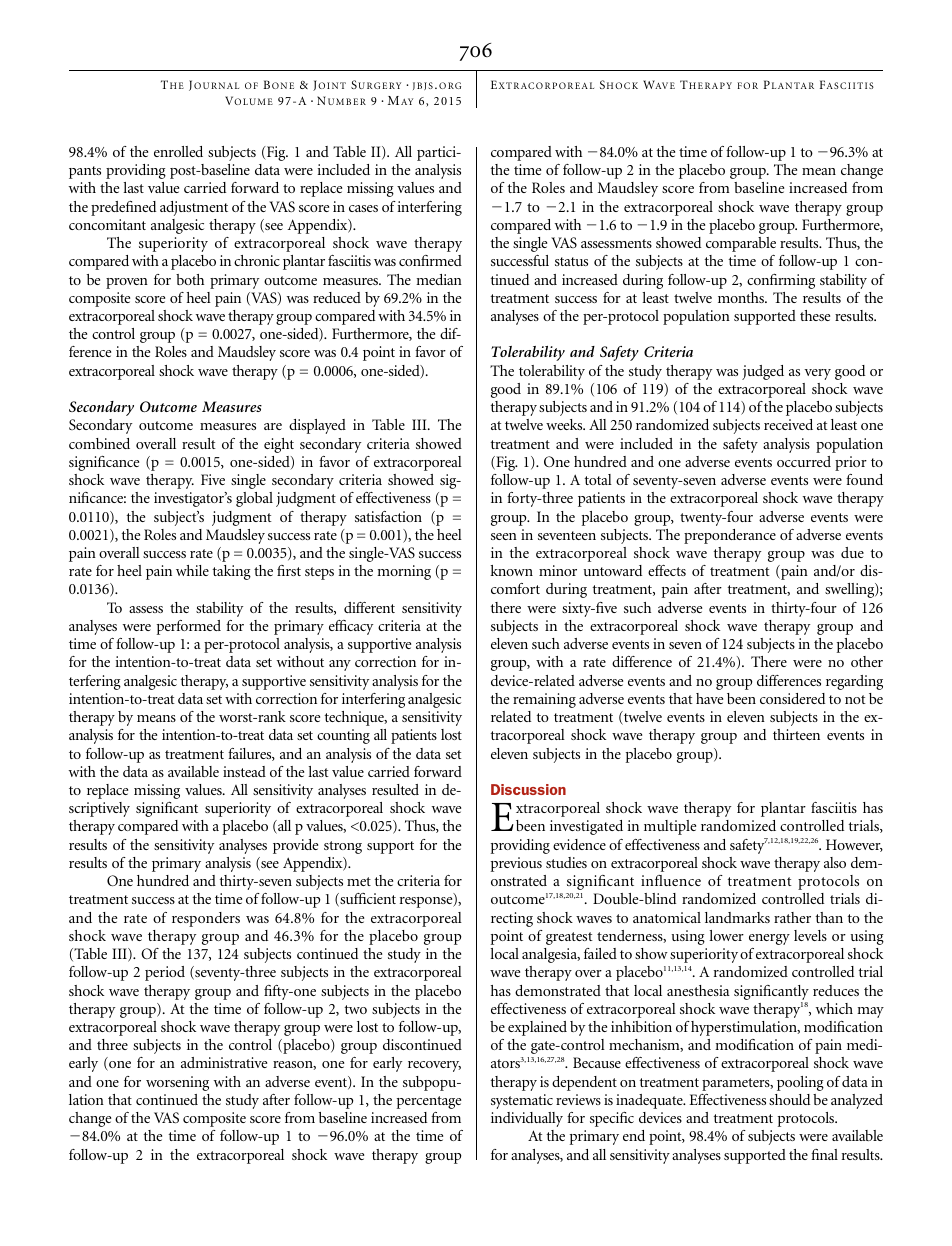 This screenshot has height=1246, width=952. What do you see at coordinates (177, 1083) in the screenshot?
I see `worsening` at bounding box center [177, 1083].
